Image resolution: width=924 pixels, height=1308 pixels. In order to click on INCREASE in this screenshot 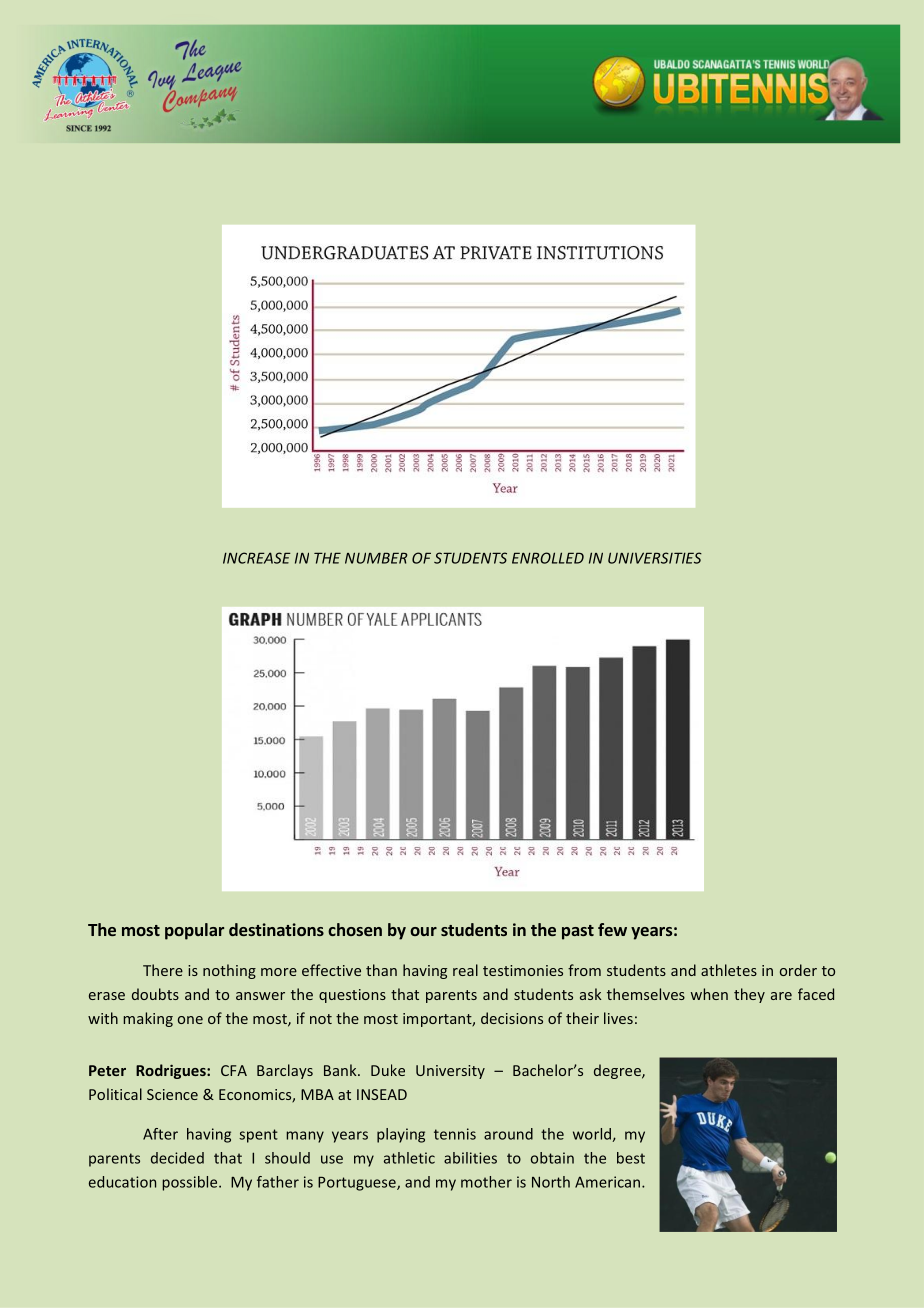, I will do `click(257, 558)`.
